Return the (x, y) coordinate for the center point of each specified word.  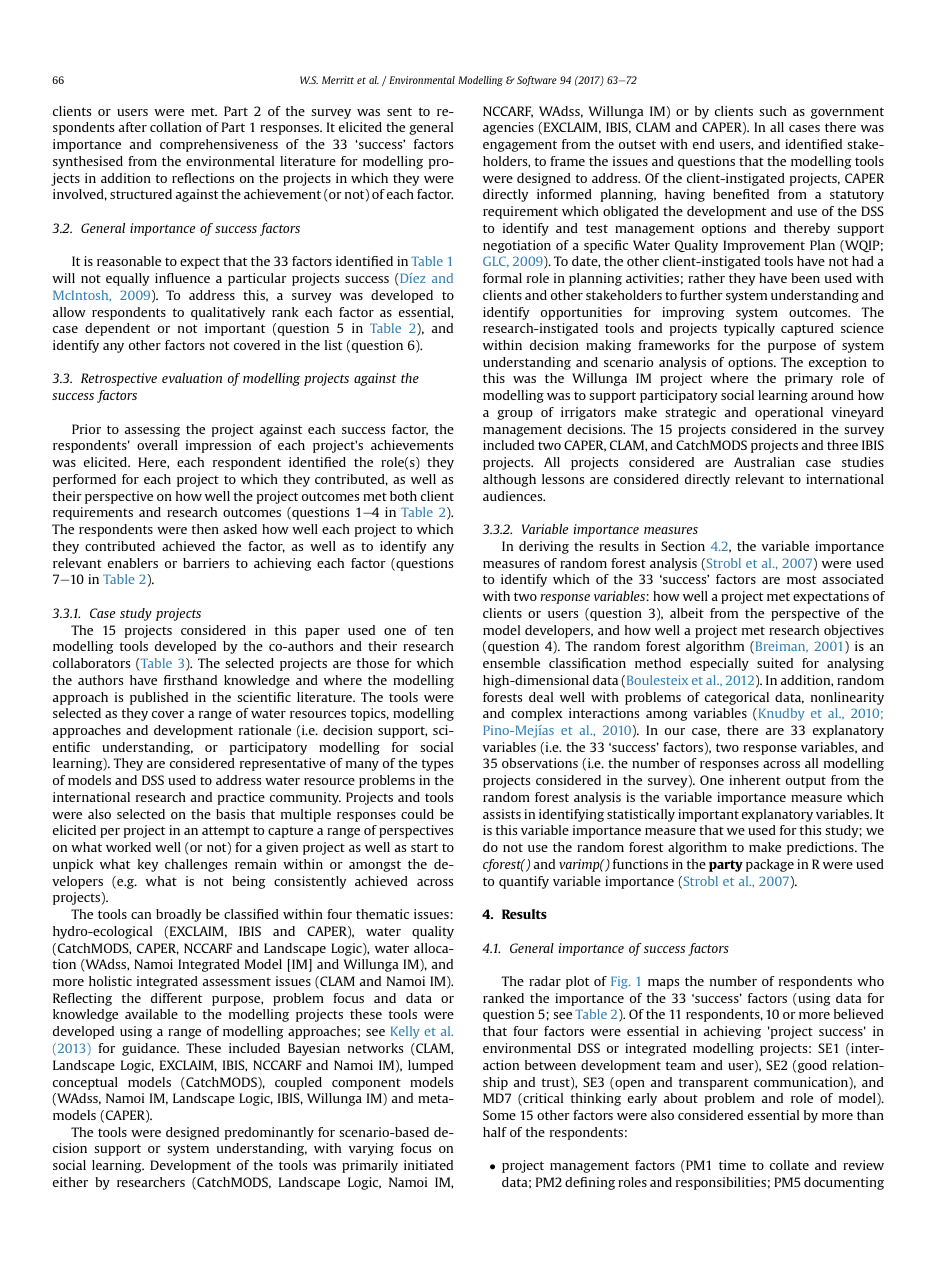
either (70, 1182)
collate (789, 1165)
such (773, 111)
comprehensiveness (219, 145)
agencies (508, 128)
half (495, 1132)
